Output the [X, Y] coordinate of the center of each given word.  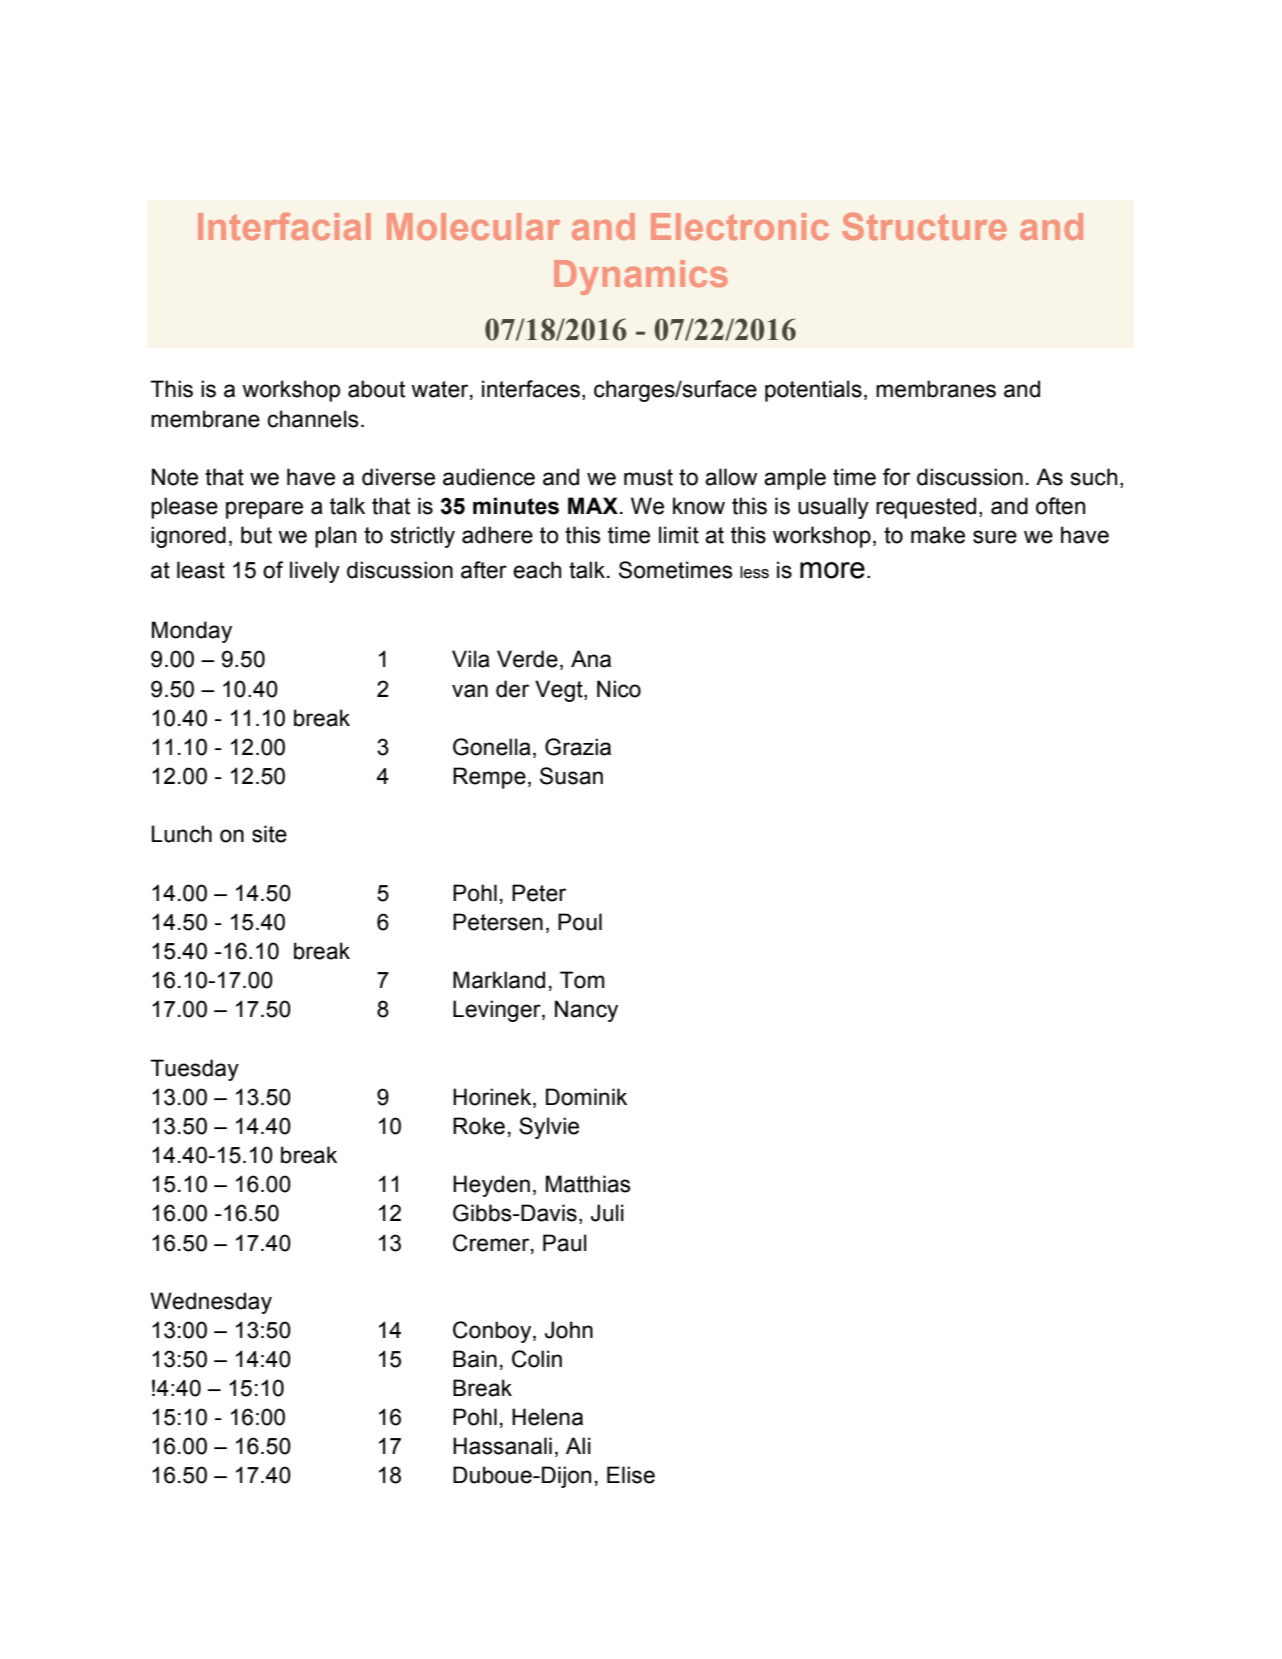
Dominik [586, 1097]
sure [995, 537]
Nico [619, 689]
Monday [192, 632]
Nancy [586, 1011]
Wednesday [211, 1303]
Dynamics [641, 277]
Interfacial [284, 226]
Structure [924, 226]
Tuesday [194, 1070]
